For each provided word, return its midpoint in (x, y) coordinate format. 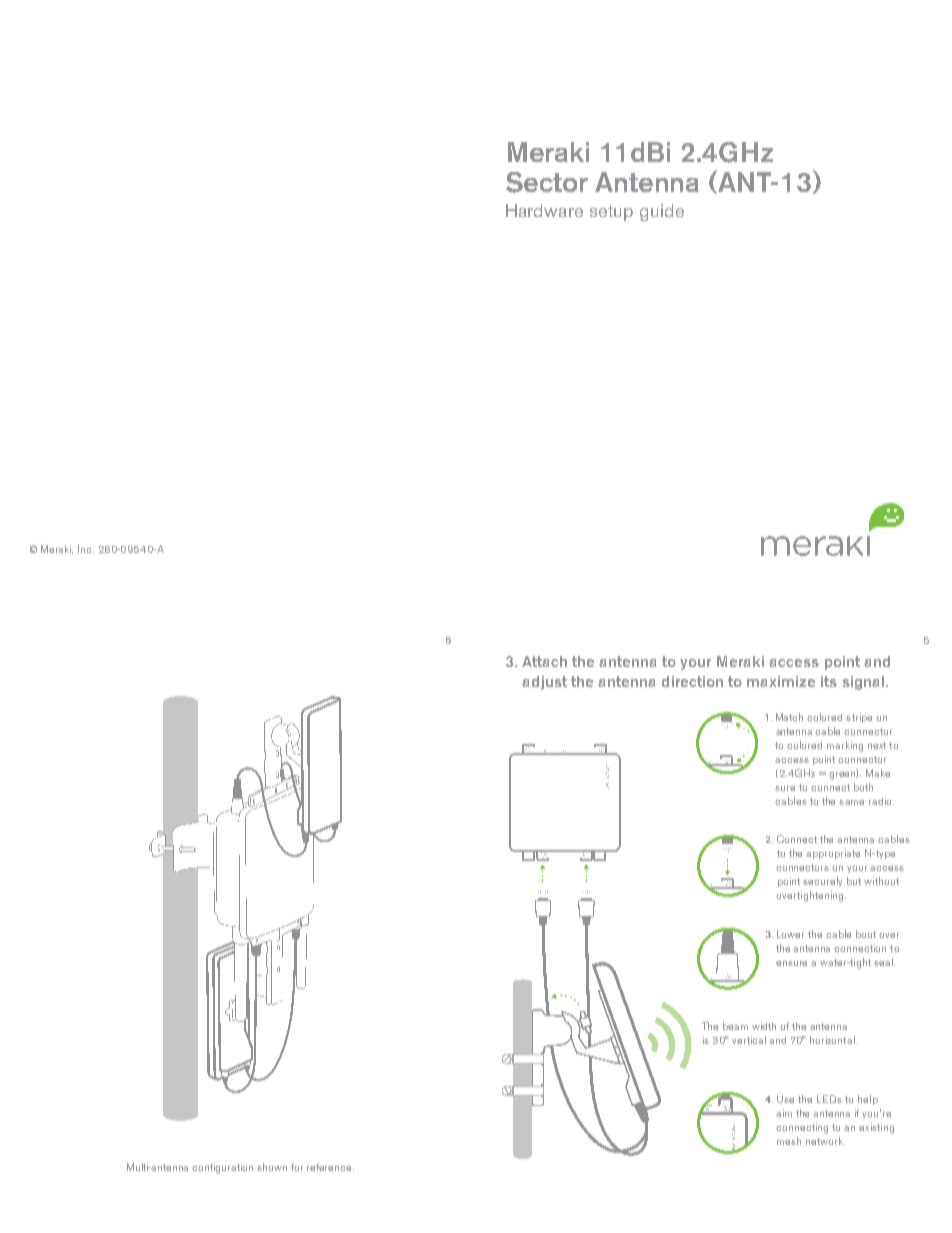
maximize (781, 681)
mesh (789, 1141)
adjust (544, 683)
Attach (544, 661)
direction (692, 681)
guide (662, 212)
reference (330, 1167)
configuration (222, 1168)
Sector (547, 182)
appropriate (833, 854)
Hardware (544, 210)
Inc (86, 549)
